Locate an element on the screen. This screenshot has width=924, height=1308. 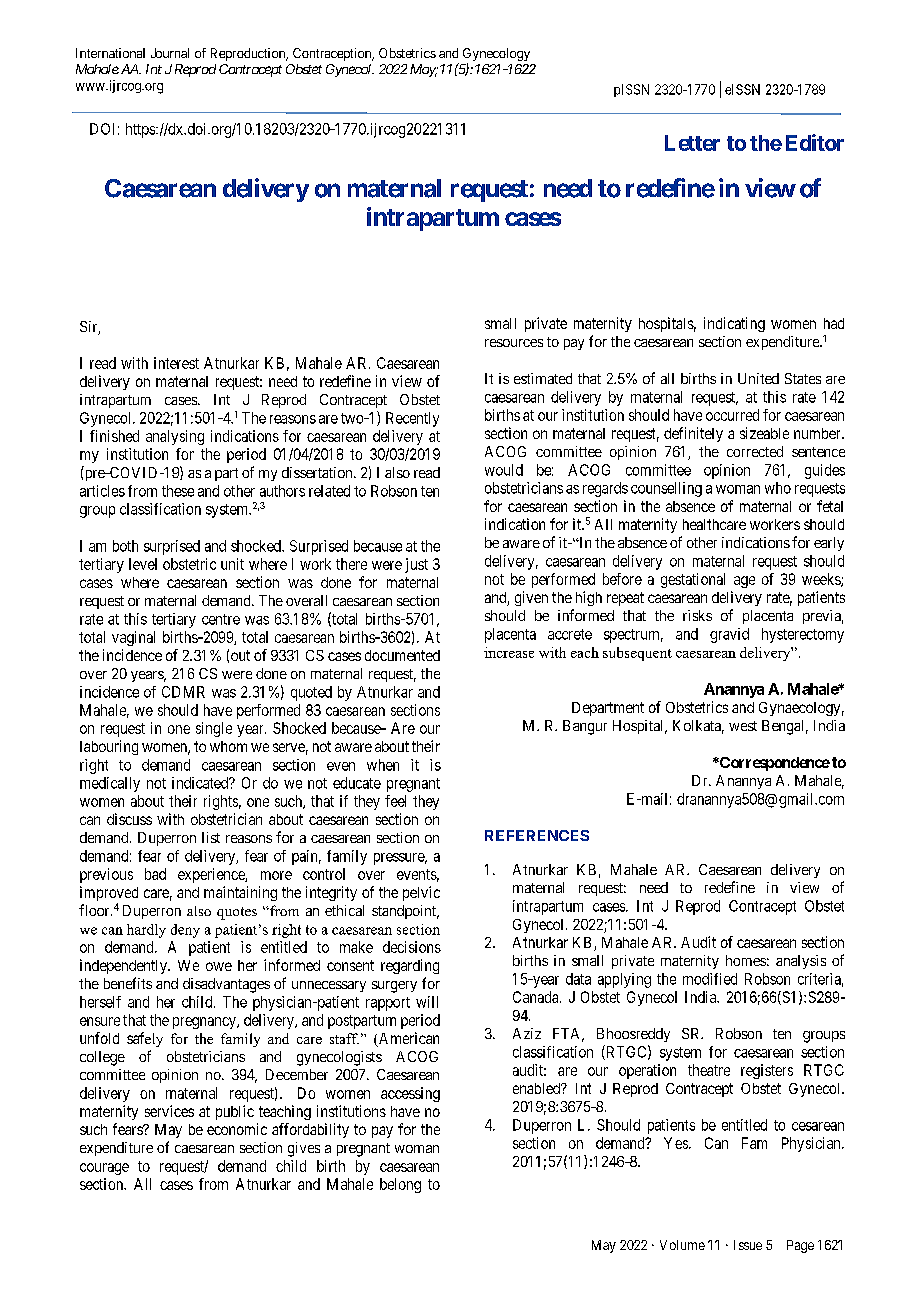
would is located at coordinates (504, 470).
